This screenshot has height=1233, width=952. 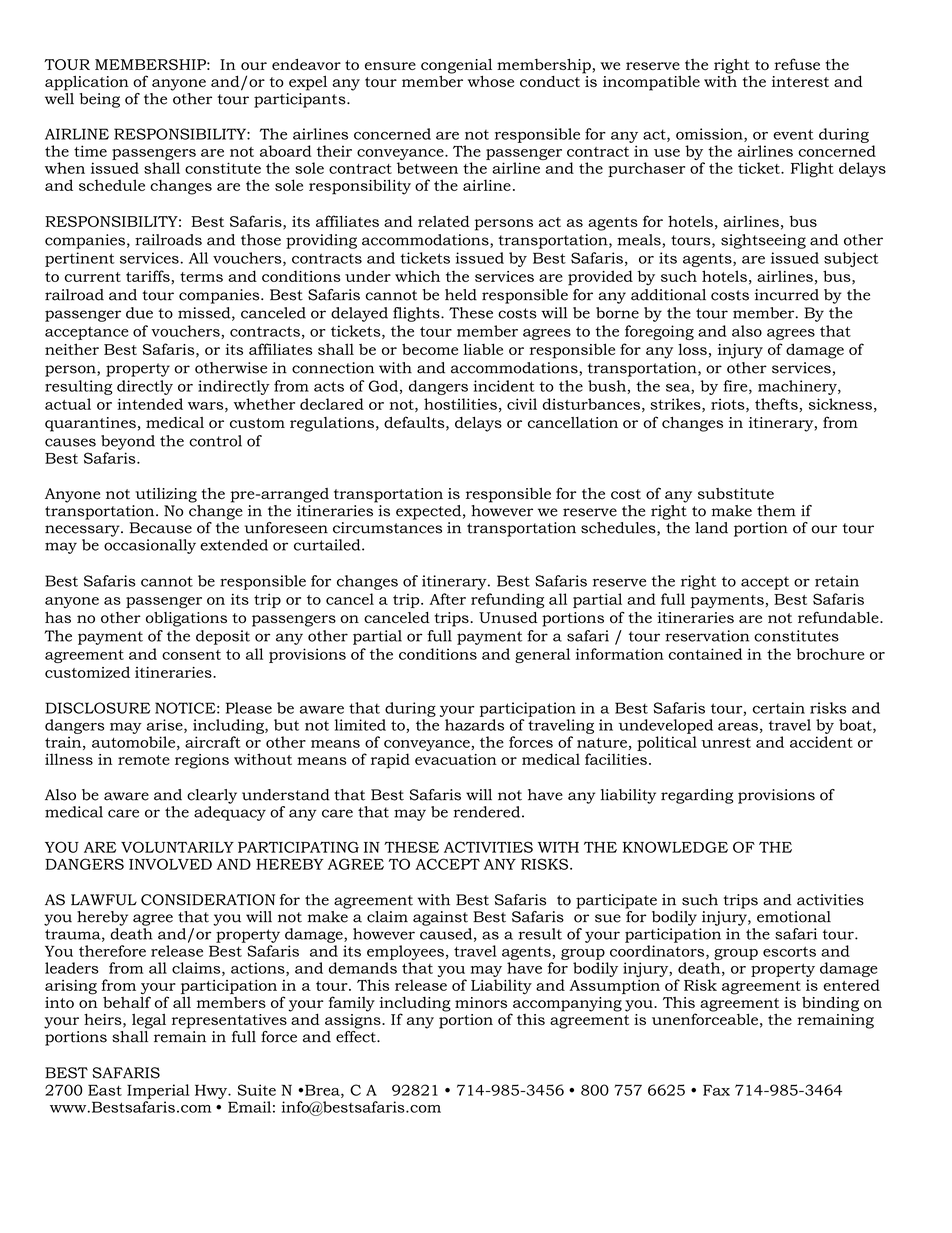 I want to click on interest, so click(x=800, y=81).
